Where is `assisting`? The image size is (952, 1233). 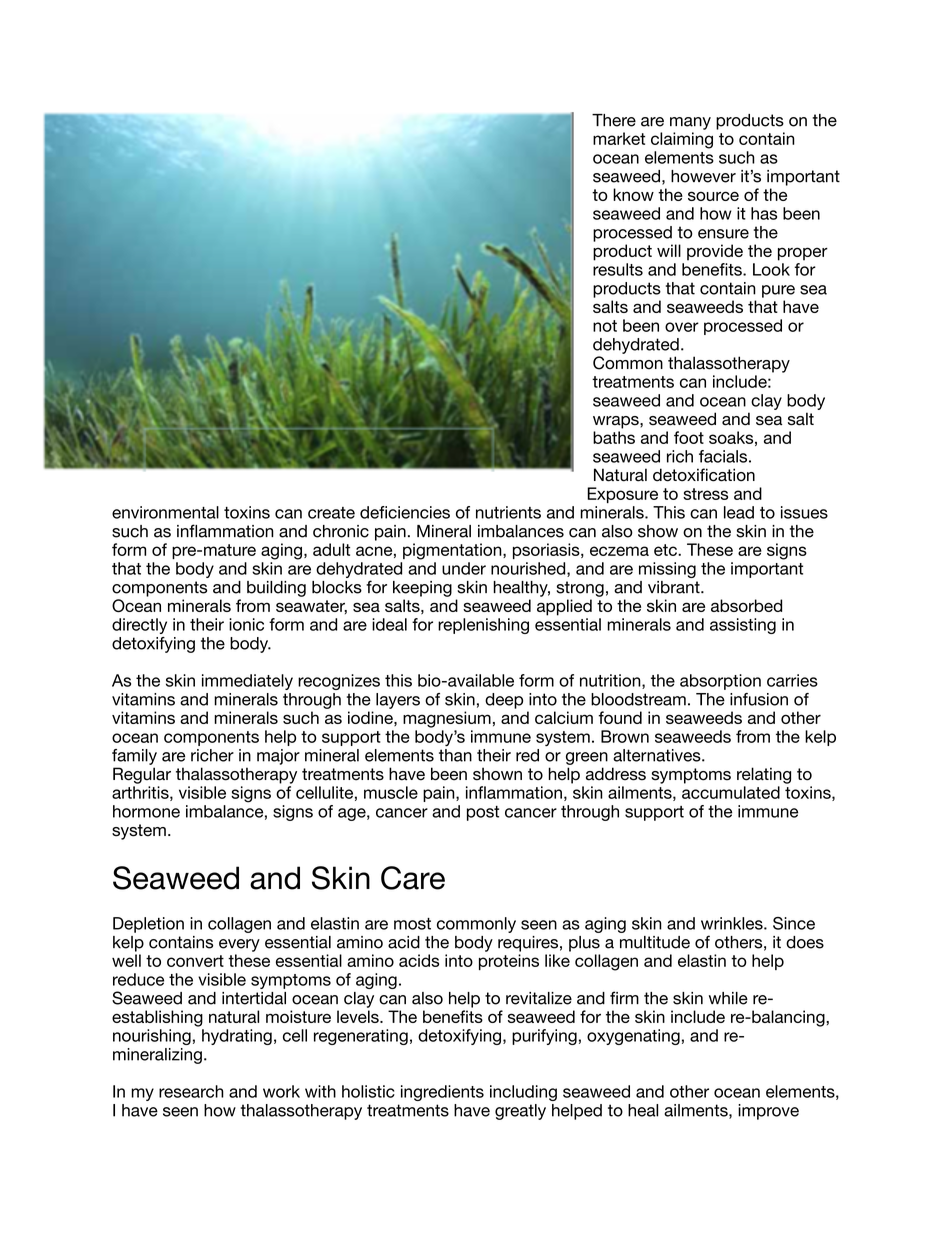 assisting is located at coordinates (743, 626).
